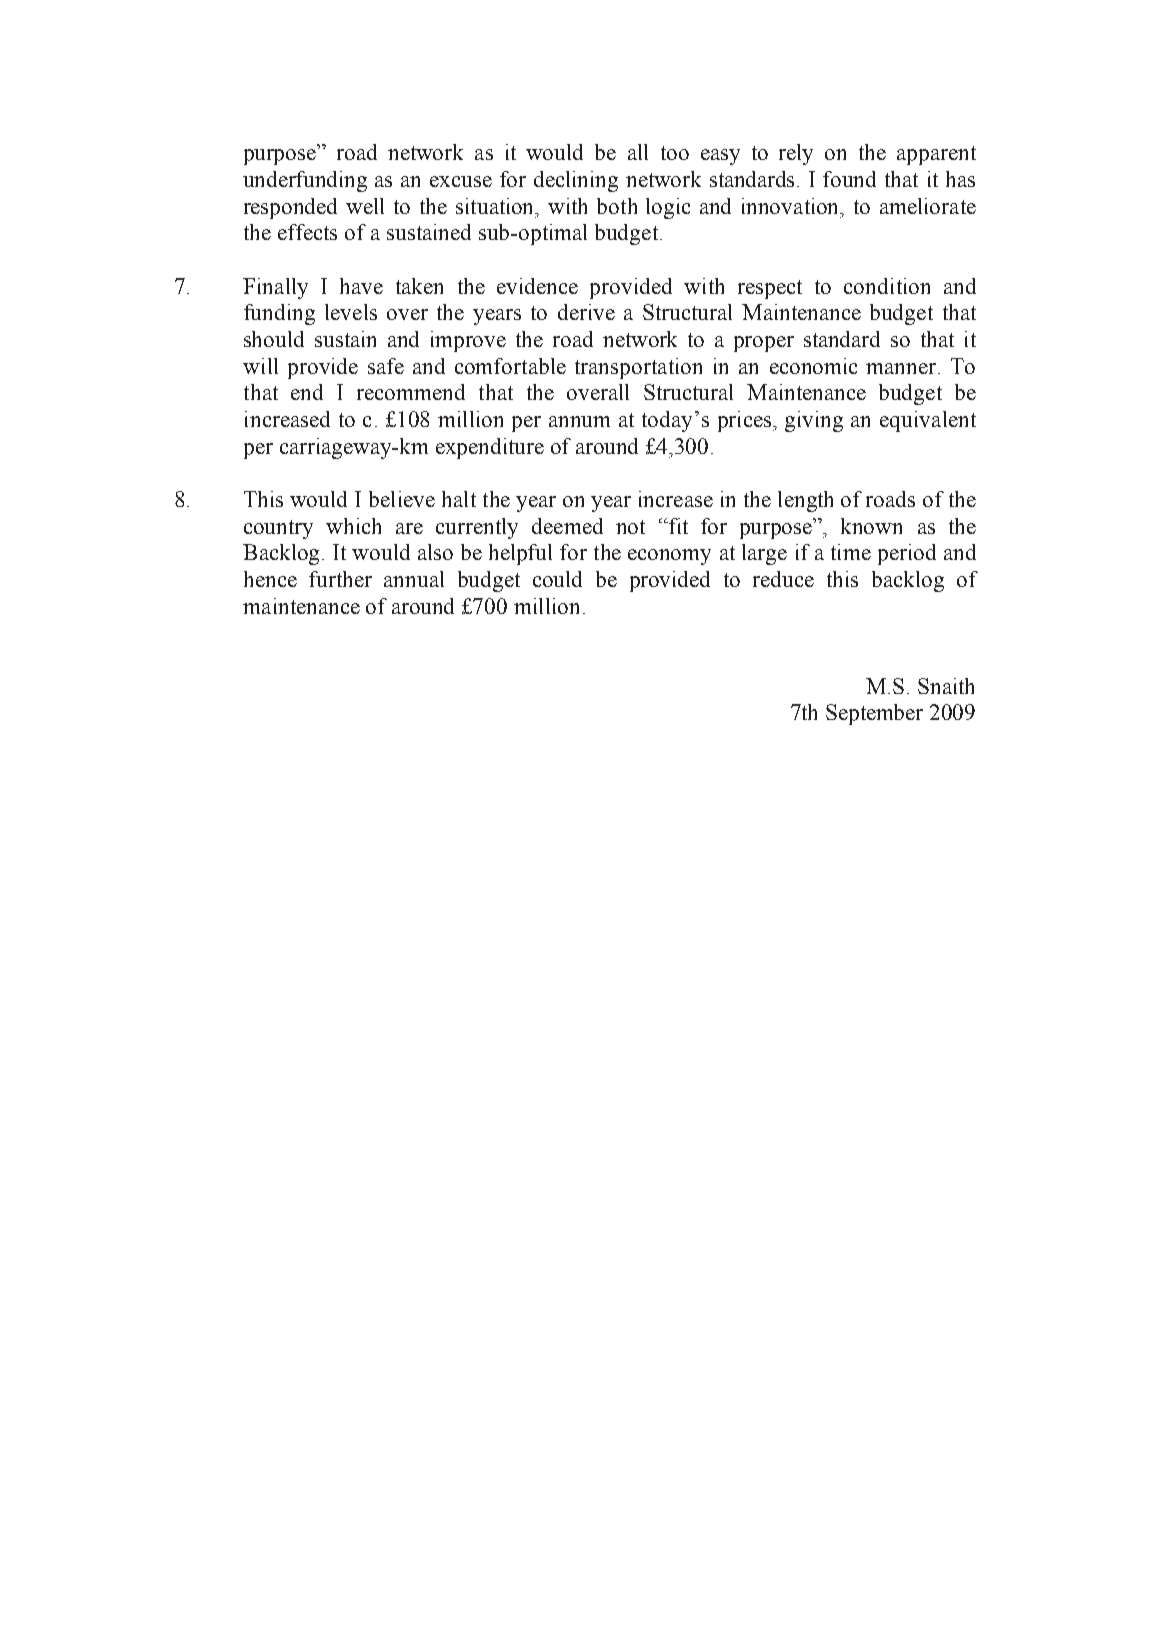 The width and height of the document is (1150, 1627). What do you see at coordinates (902, 368) in the document?
I see `manner` at bounding box center [902, 368].
